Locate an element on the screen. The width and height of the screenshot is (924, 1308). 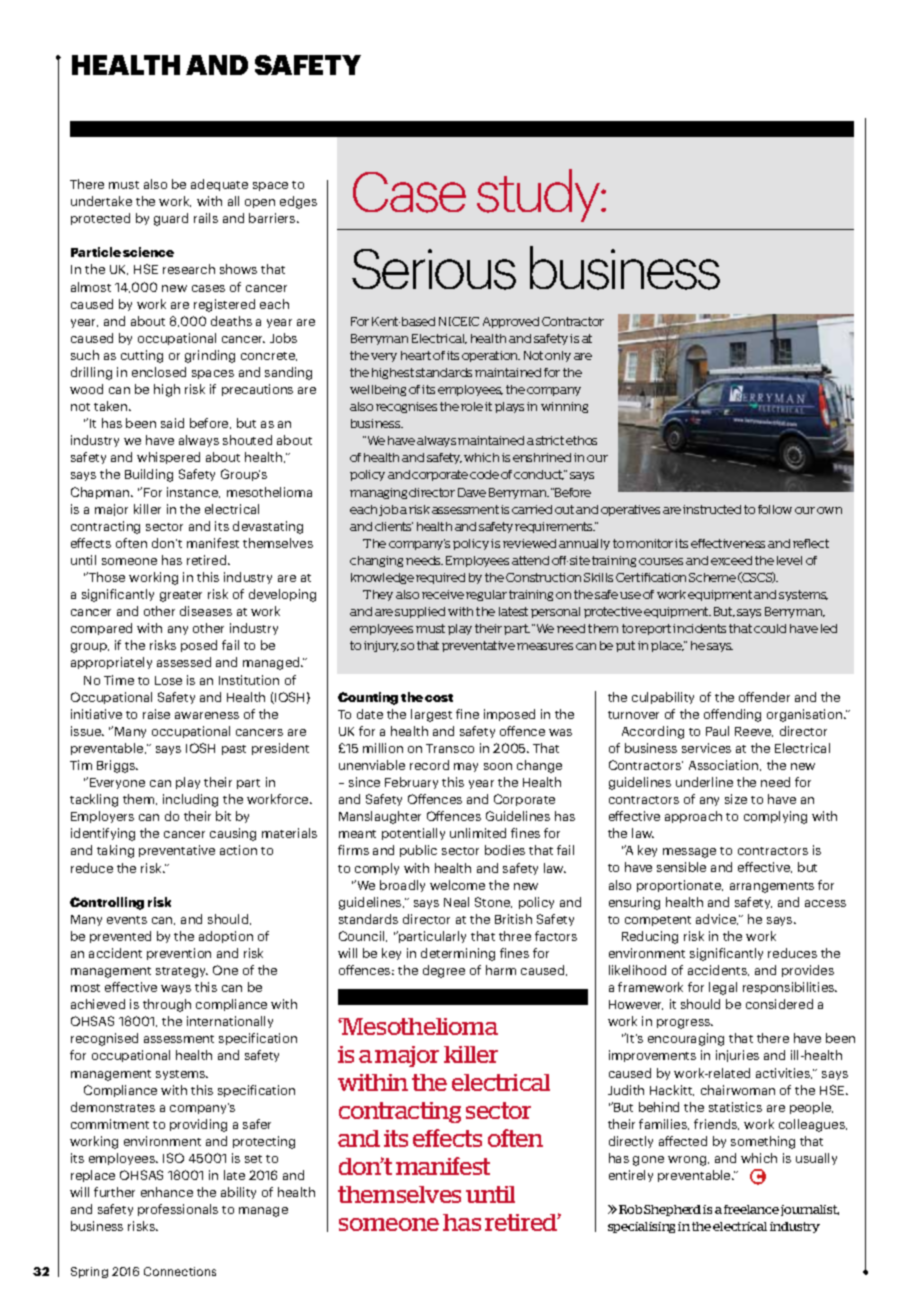
study is located at coordinates (540, 195).
